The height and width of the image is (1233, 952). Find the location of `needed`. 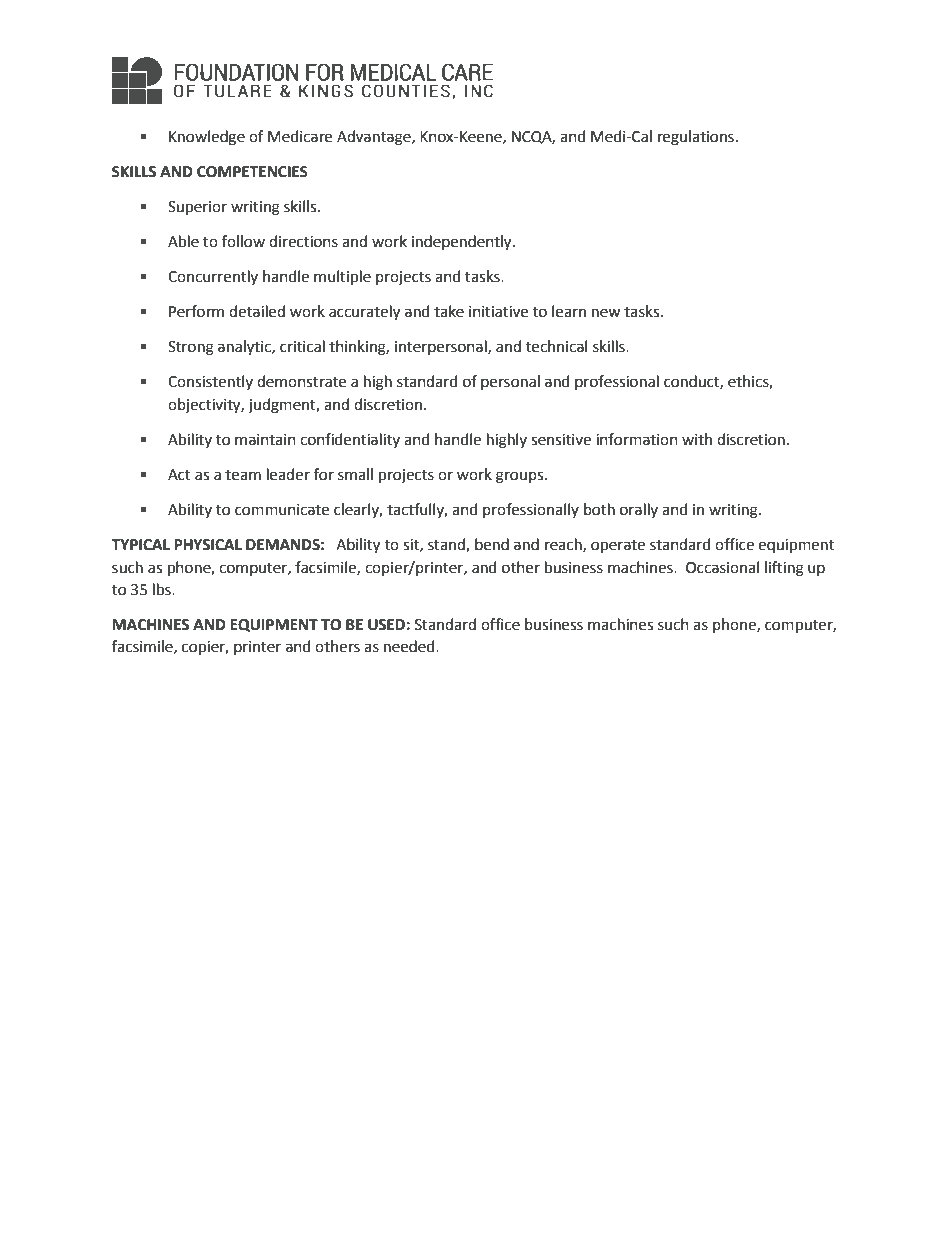

needed is located at coordinates (410, 646).
